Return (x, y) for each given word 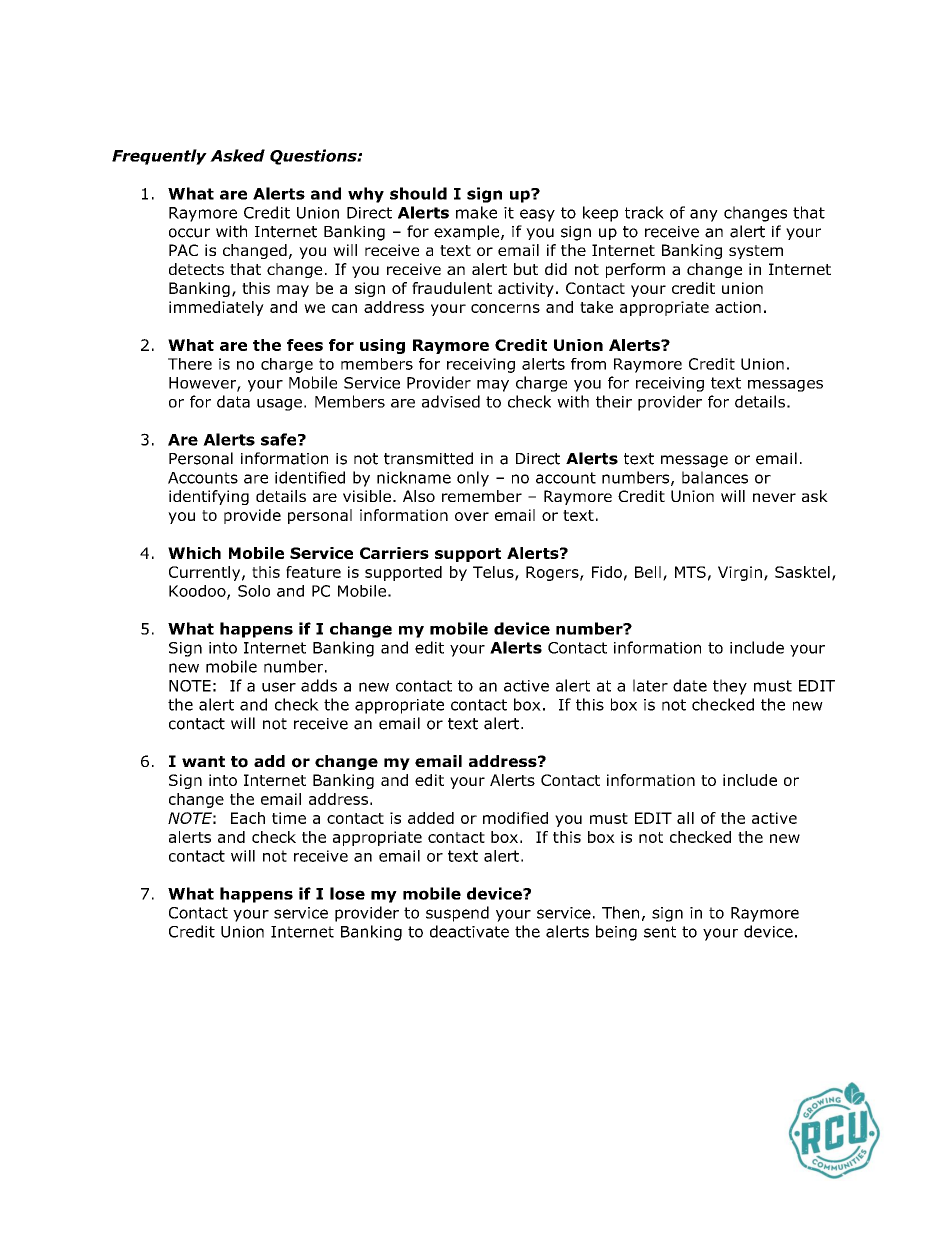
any (704, 215)
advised (451, 401)
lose (347, 893)
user (279, 687)
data (233, 401)
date (690, 685)
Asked (237, 155)
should (418, 193)
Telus (494, 573)
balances (715, 477)
